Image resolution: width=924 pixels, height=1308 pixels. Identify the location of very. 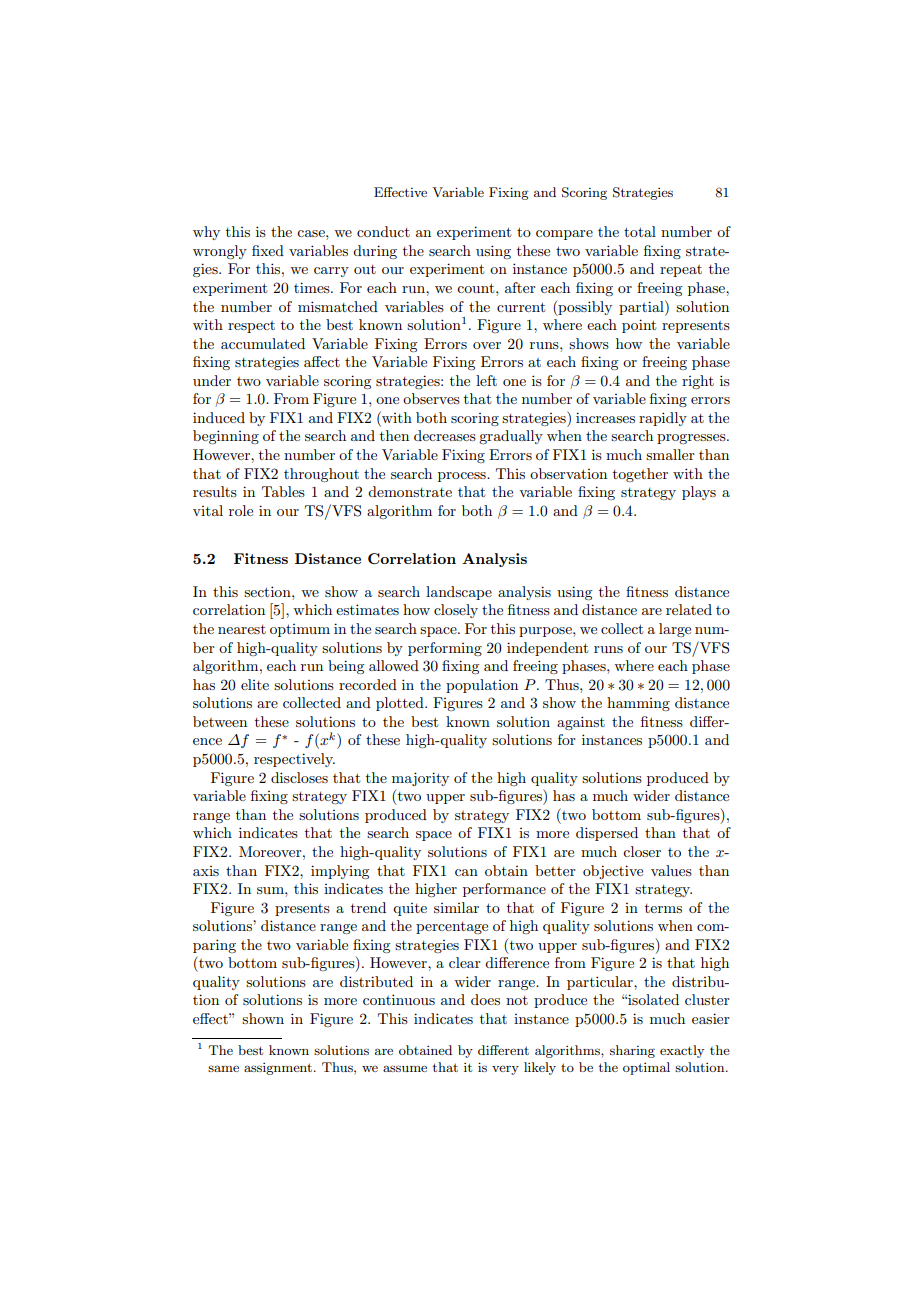
(505, 1070).
